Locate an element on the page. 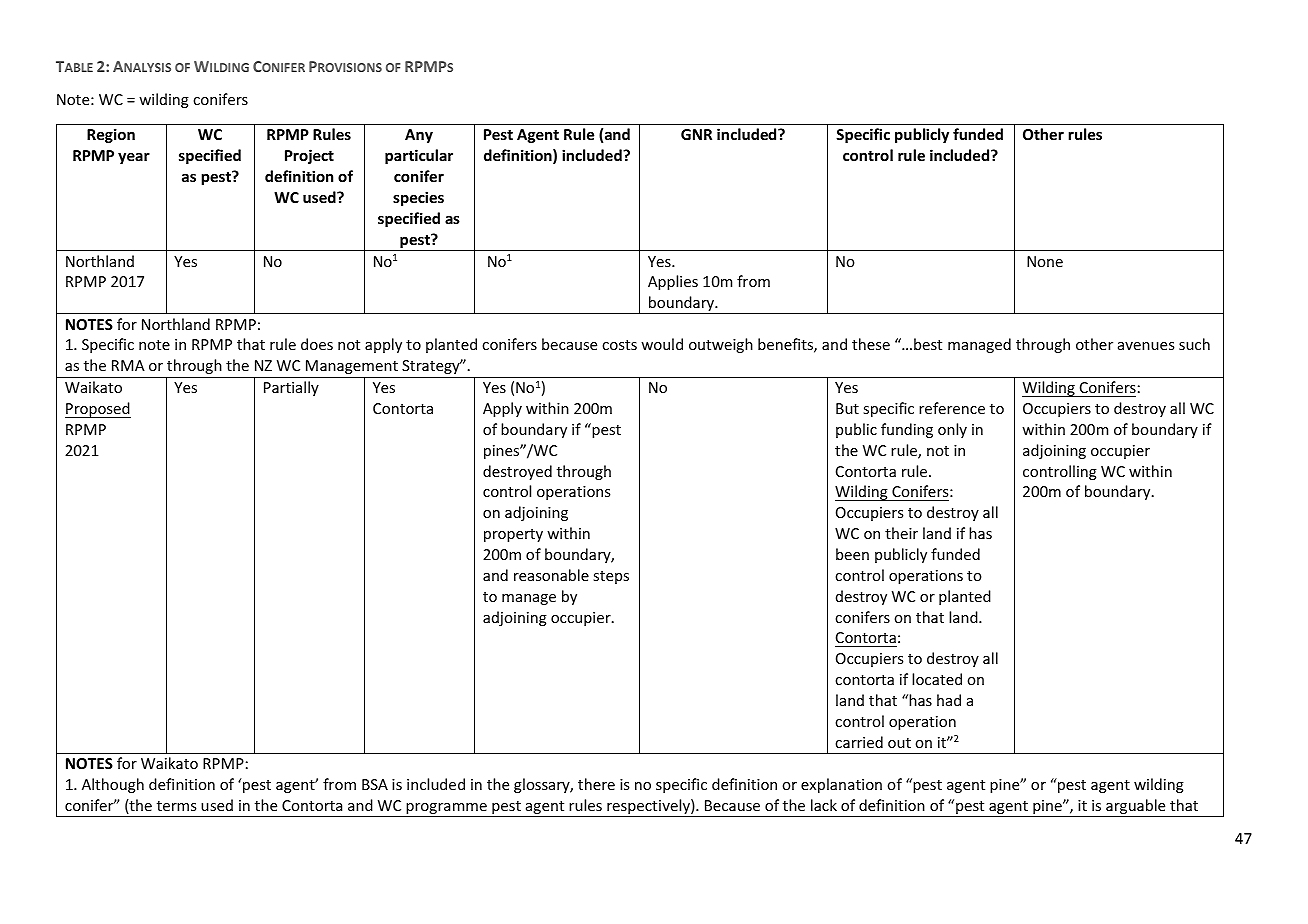 The height and width of the image is (924, 1308). there is located at coordinates (596, 784).
